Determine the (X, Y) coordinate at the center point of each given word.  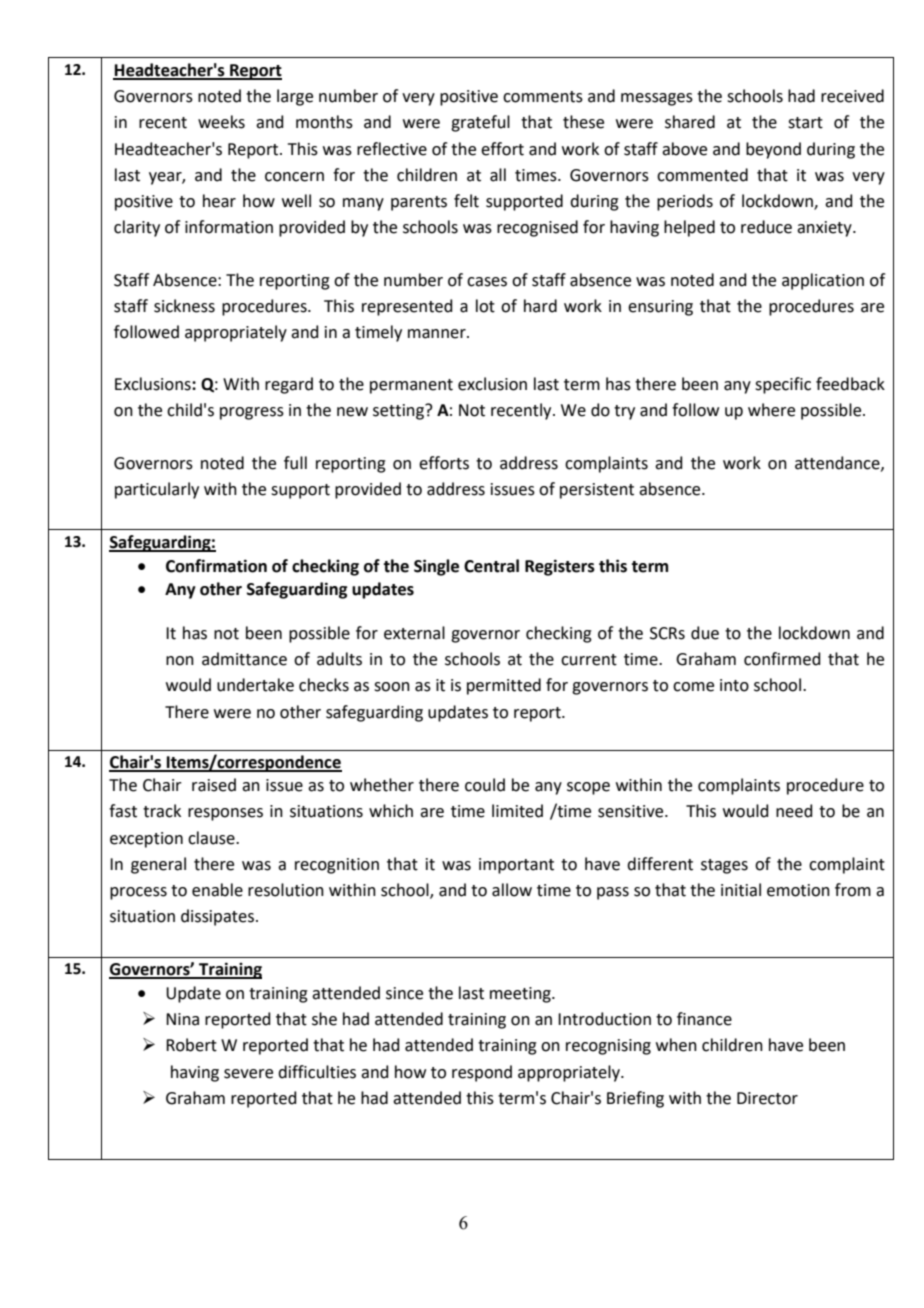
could (485, 785)
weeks (221, 122)
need (794, 811)
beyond (773, 150)
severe (248, 1074)
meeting (521, 995)
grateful (480, 123)
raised (214, 785)
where (771, 410)
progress (252, 413)
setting (399, 412)
